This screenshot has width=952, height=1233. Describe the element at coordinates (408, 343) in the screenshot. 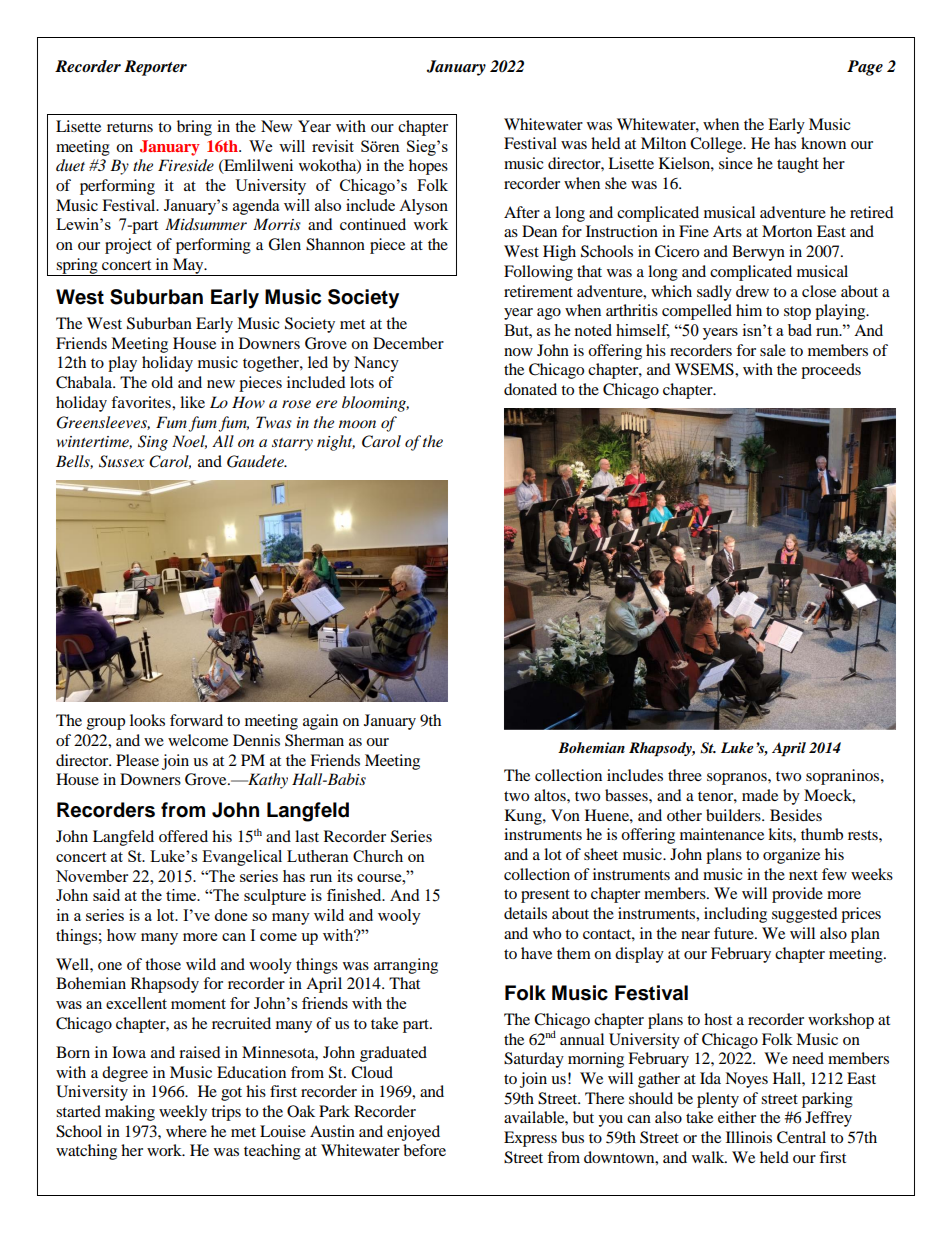

I see `December` at that location.
